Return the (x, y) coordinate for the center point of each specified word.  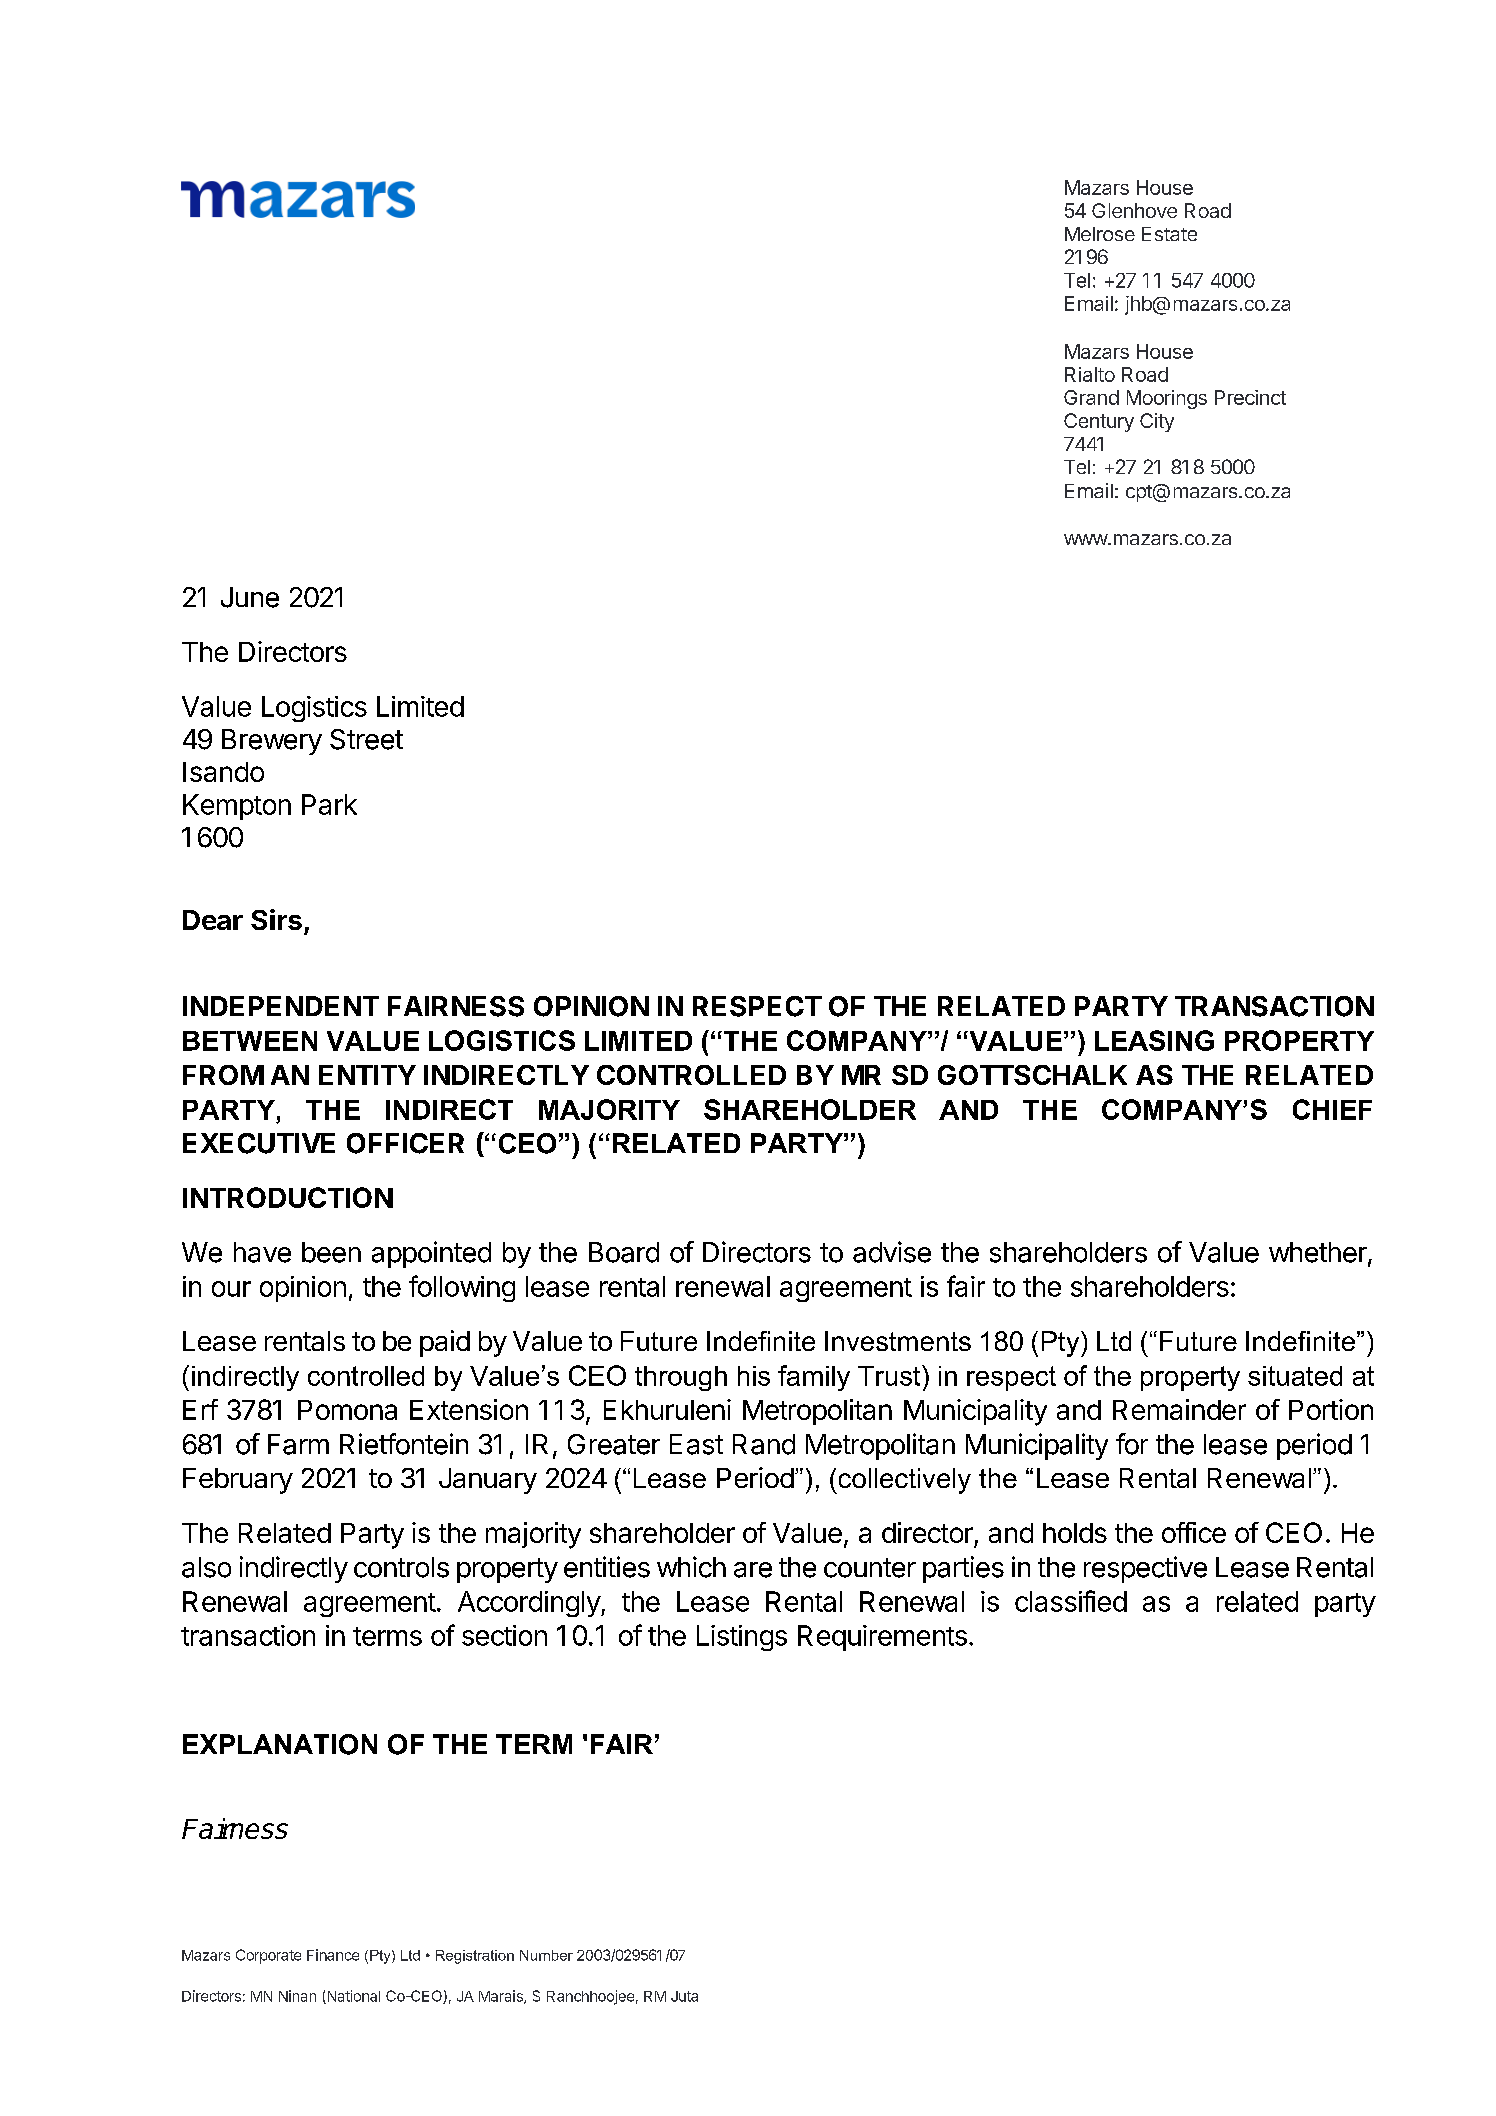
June (250, 597)
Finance (333, 1955)
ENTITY (367, 1075)
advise (892, 1252)
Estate (1169, 234)
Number (546, 1955)
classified (1071, 1601)
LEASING (1154, 1040)
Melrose (1100, 234)
